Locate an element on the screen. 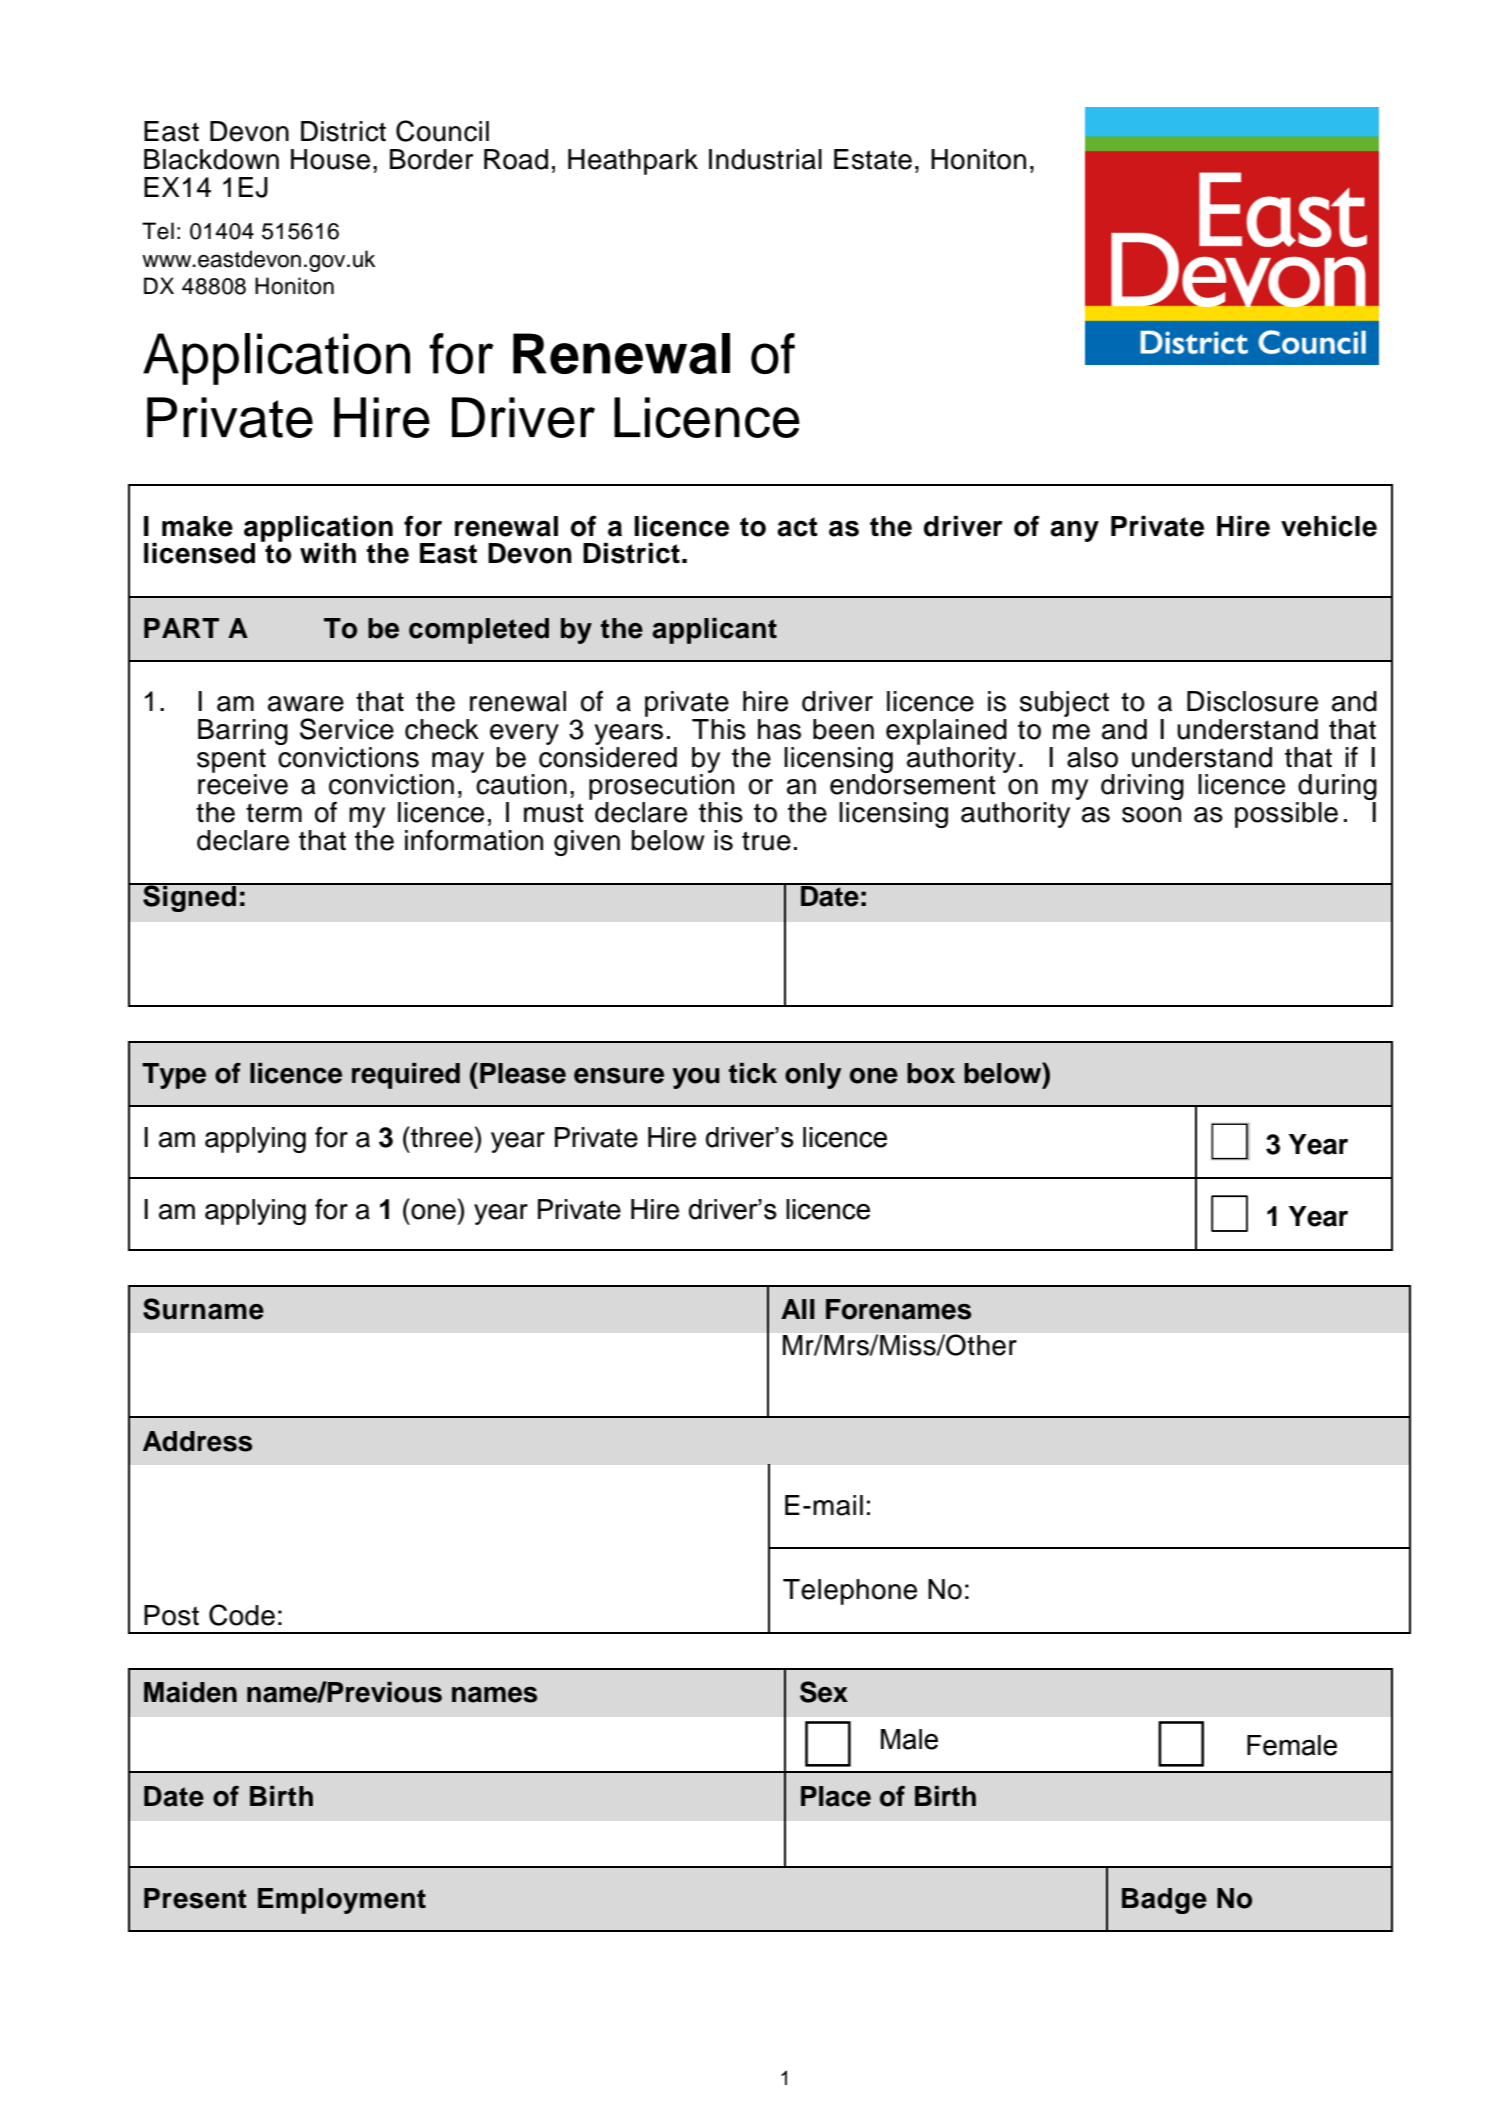 The width and height of the screenshot is (1499, 2121). required is located at coordinates (406, 1076).
